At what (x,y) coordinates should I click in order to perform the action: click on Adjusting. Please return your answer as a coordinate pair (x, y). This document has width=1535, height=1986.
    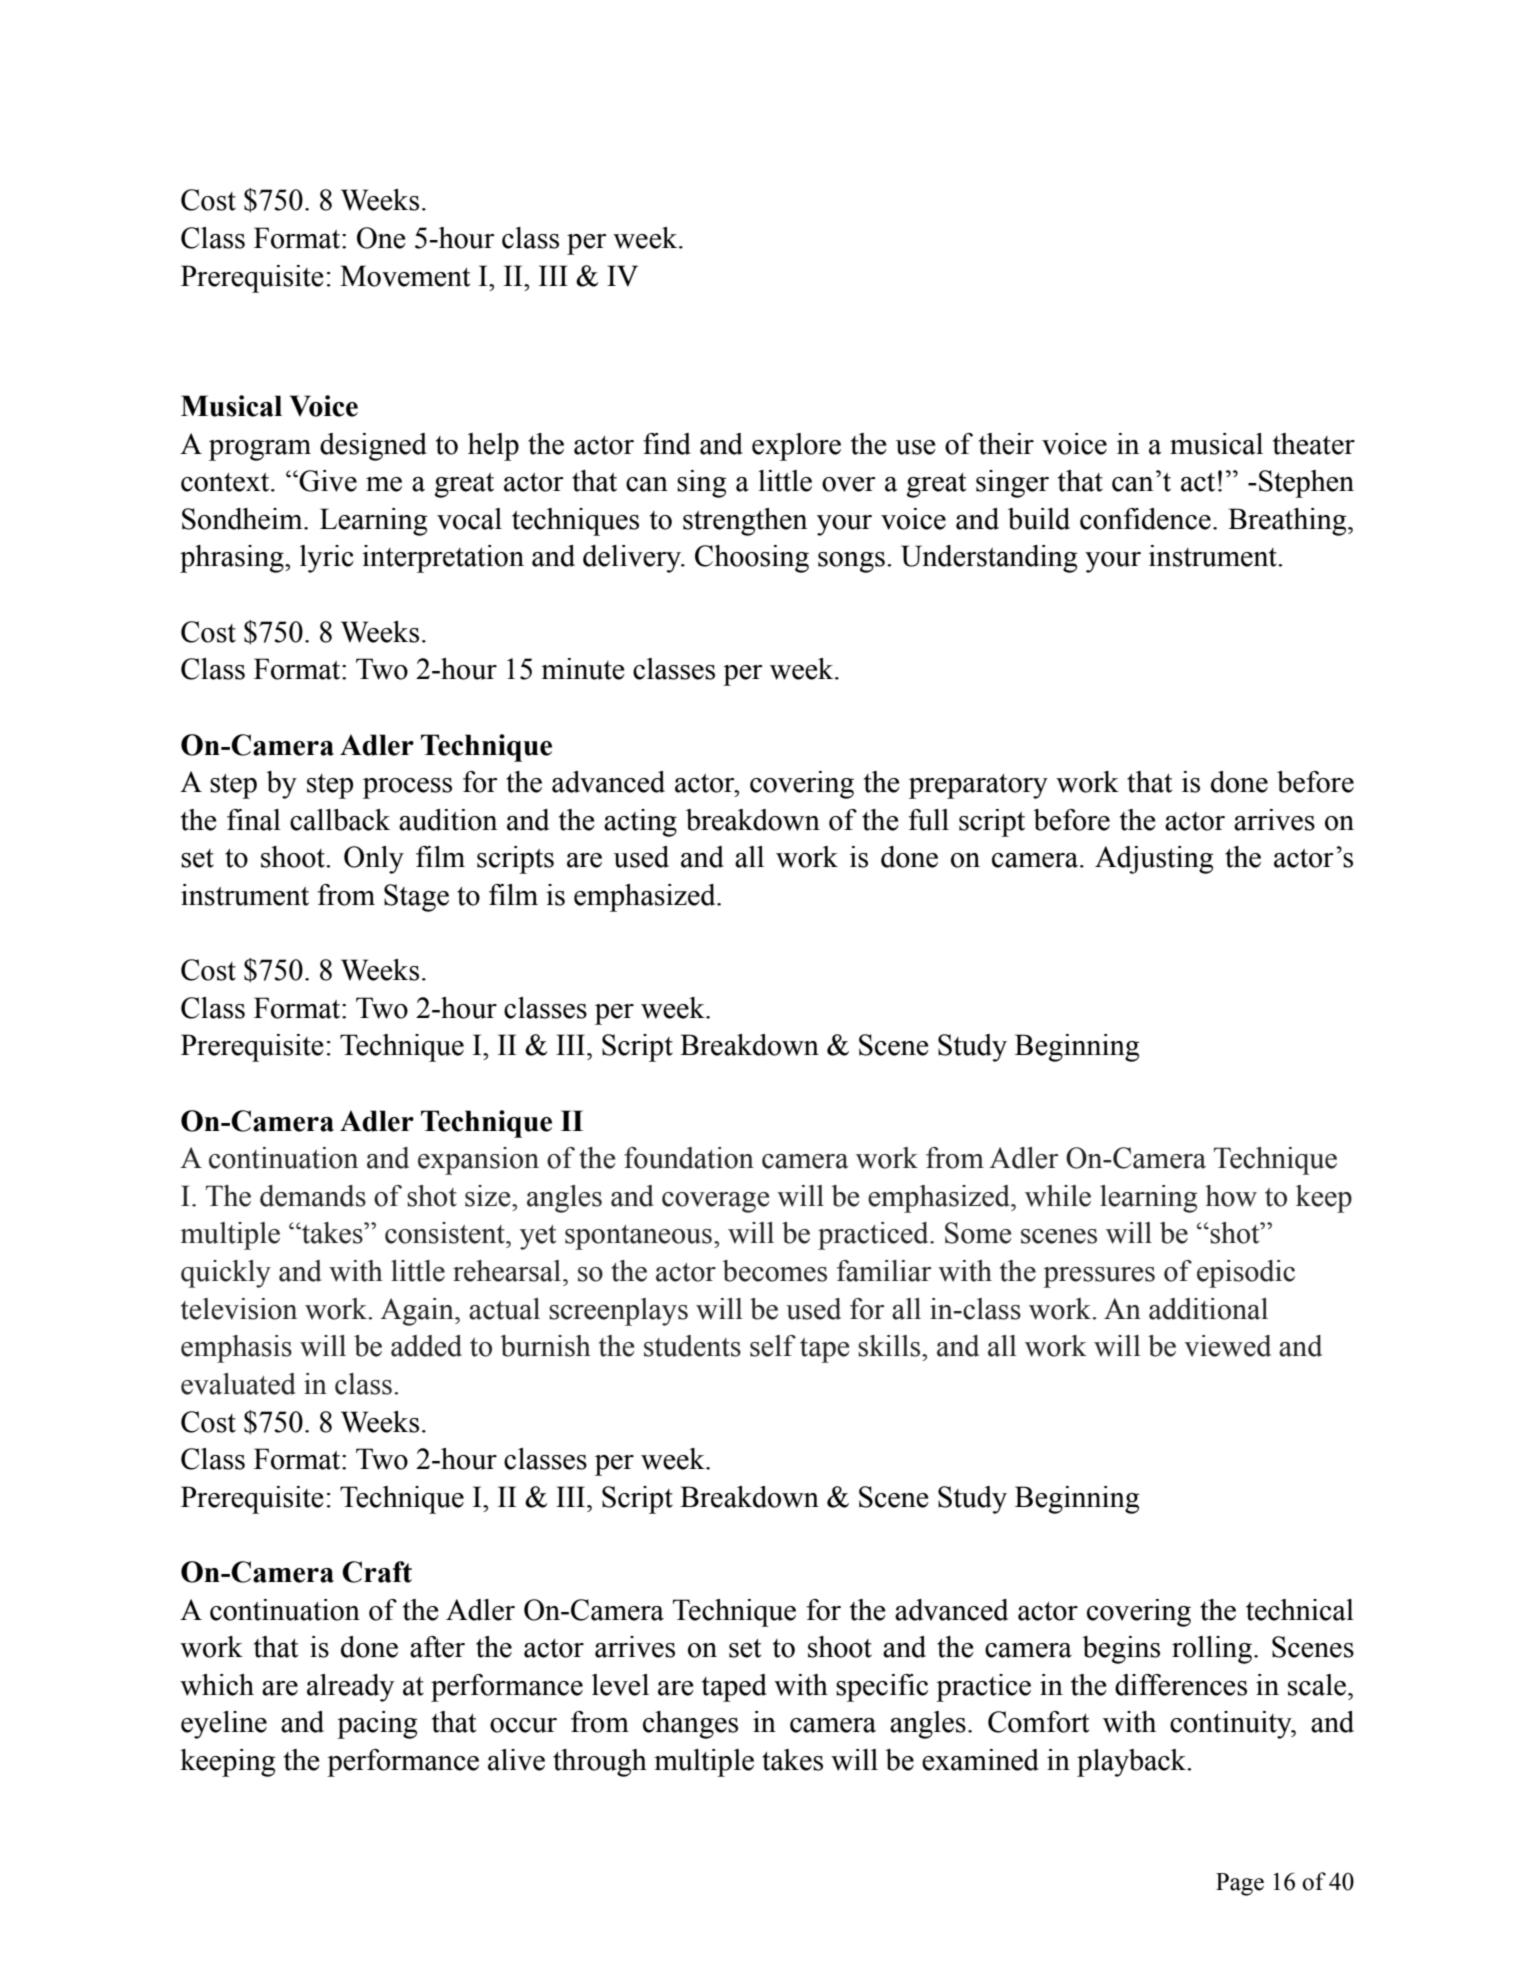
    Looking at the image, I should click on (1154, 860).
